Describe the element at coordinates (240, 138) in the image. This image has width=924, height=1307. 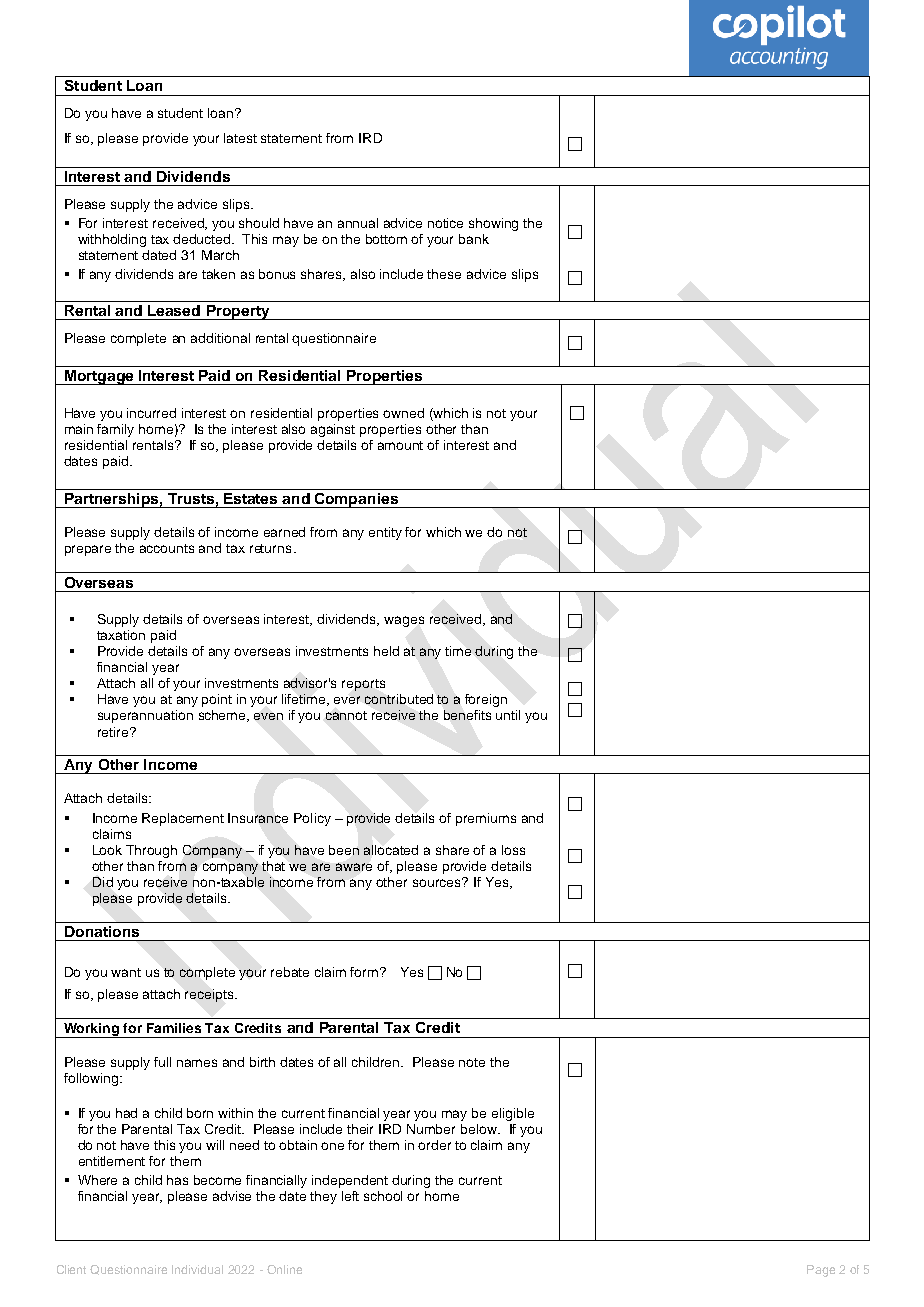
I see `latest` at that location.
